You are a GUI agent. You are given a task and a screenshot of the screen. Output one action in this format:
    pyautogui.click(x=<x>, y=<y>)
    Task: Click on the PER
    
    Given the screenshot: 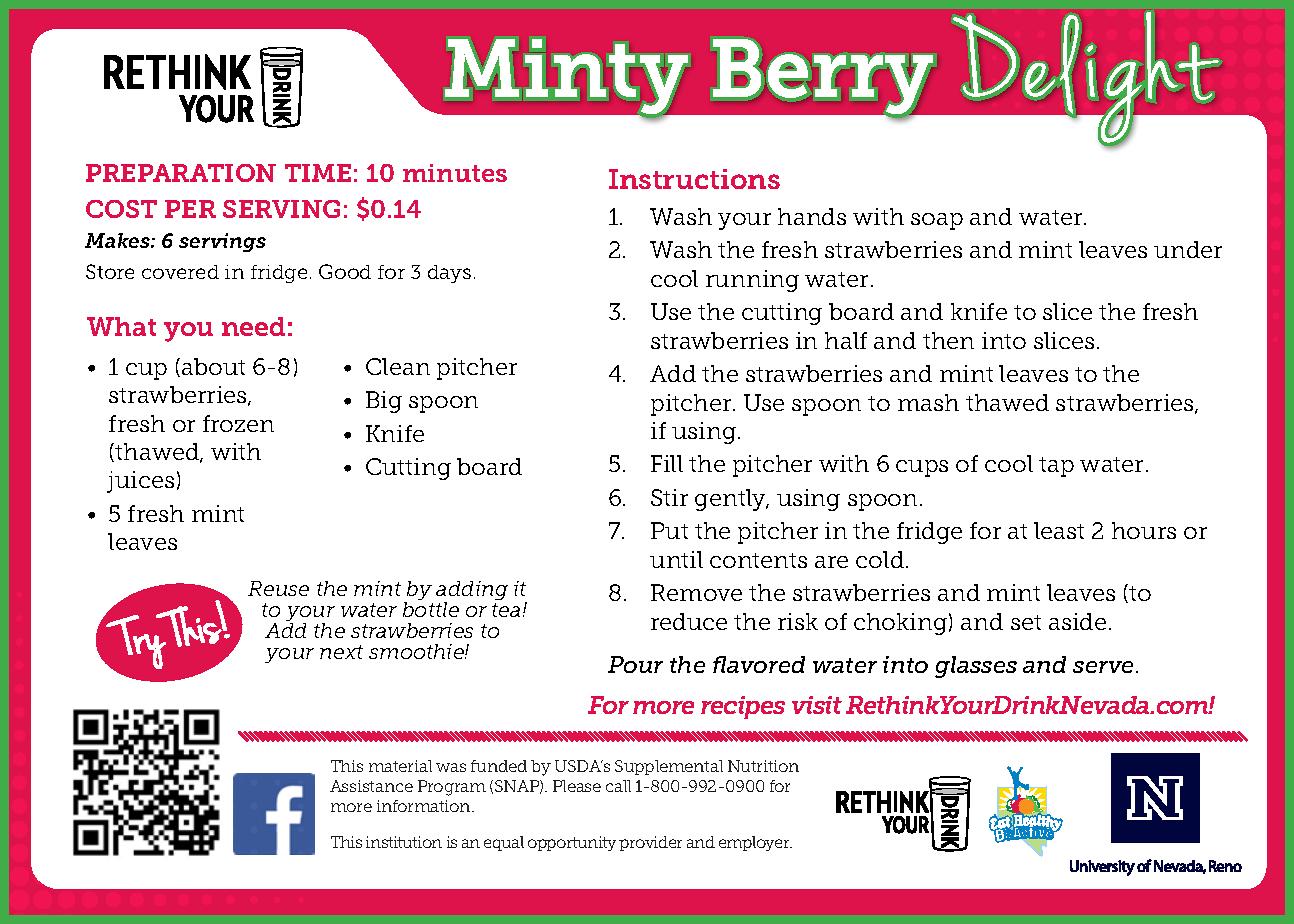 What is the action you would take?
    pyautogui.click(x=190, y=209)
